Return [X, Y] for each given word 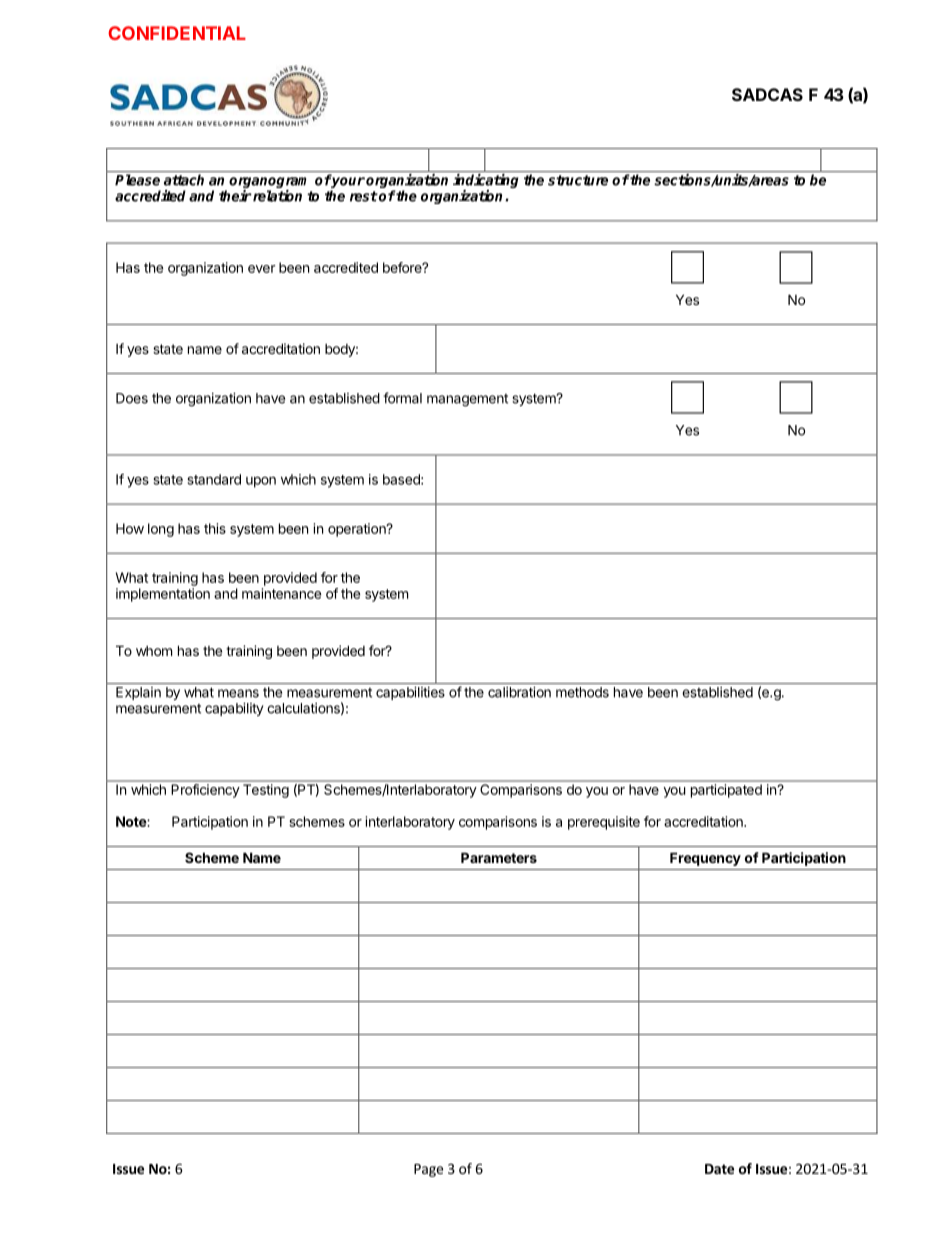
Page [428, 1170]
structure [578, 180]
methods [582, 692]
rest [364, 196]
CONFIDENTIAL [177, 33]
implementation [163, 595]
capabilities [410, 693]
